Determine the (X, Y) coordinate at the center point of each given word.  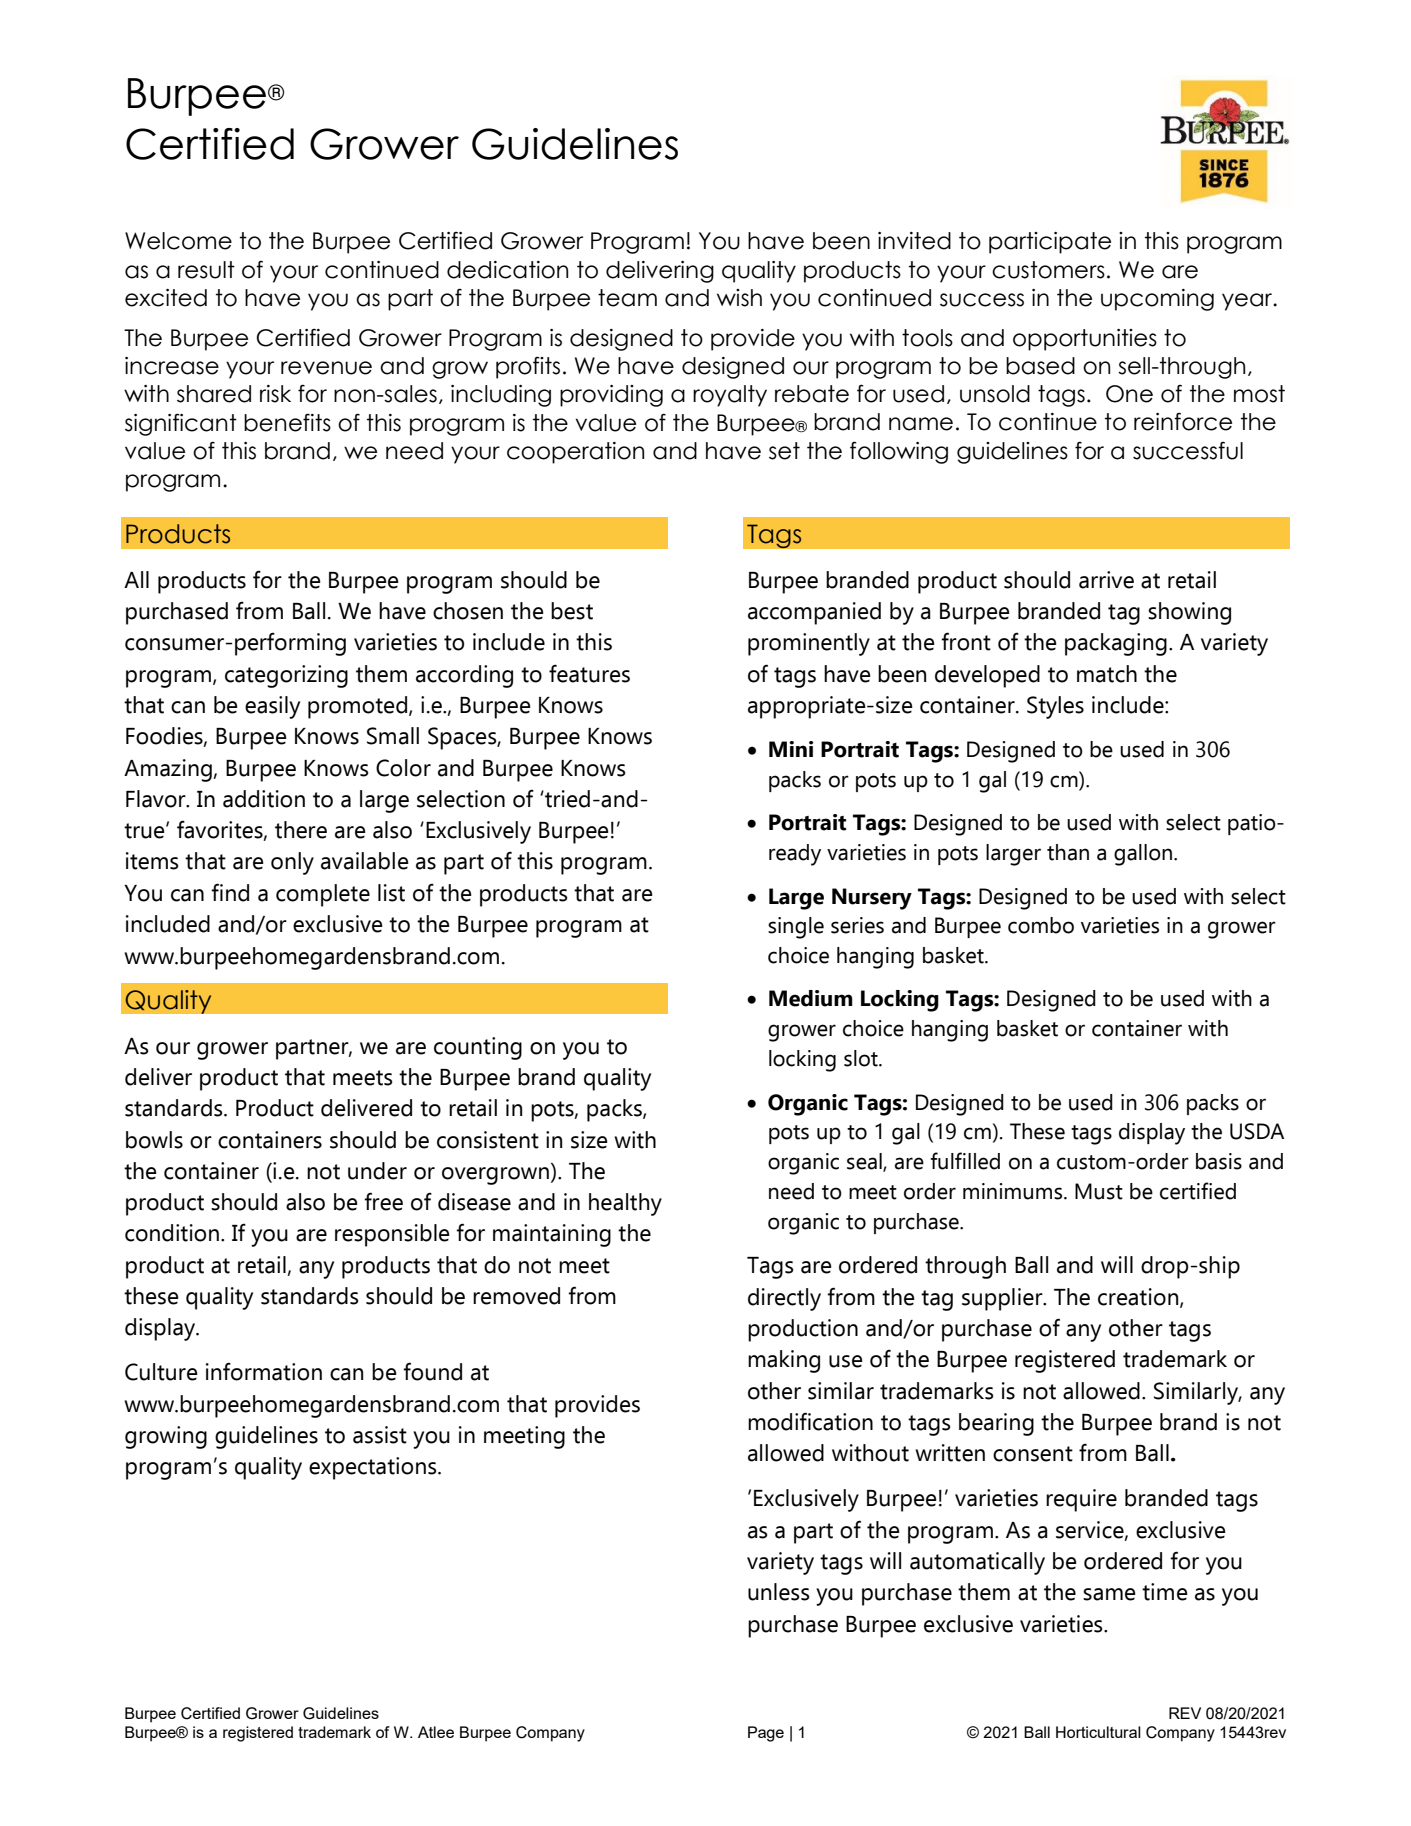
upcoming (1157, 300)
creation (1139, 1297)
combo (1041, 925)
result (206, 270)
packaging (1116, 644)
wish (739, 298)
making (784, 1361)
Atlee (436, 1732)
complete (323, 895)
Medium (811, 998)
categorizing (286, 676)
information (264, 1371)
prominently (809, 644)
